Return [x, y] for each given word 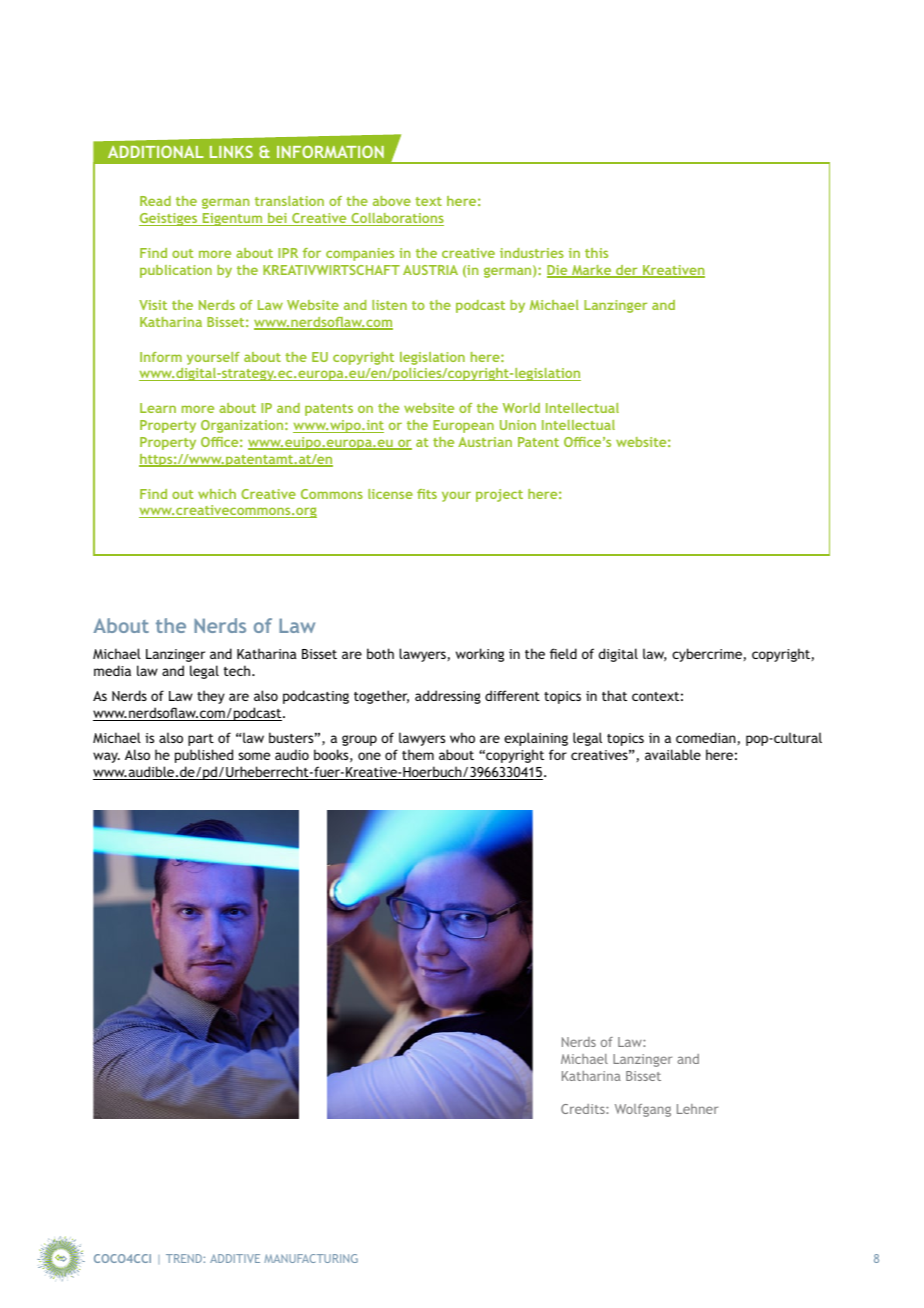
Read [155, 201]
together [381, 697]
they [211, 697]
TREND [184, 1258]
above [392, 201]
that [614, 695]
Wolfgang [643, 1110]
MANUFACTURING [311, 1258]
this [596, 253]
